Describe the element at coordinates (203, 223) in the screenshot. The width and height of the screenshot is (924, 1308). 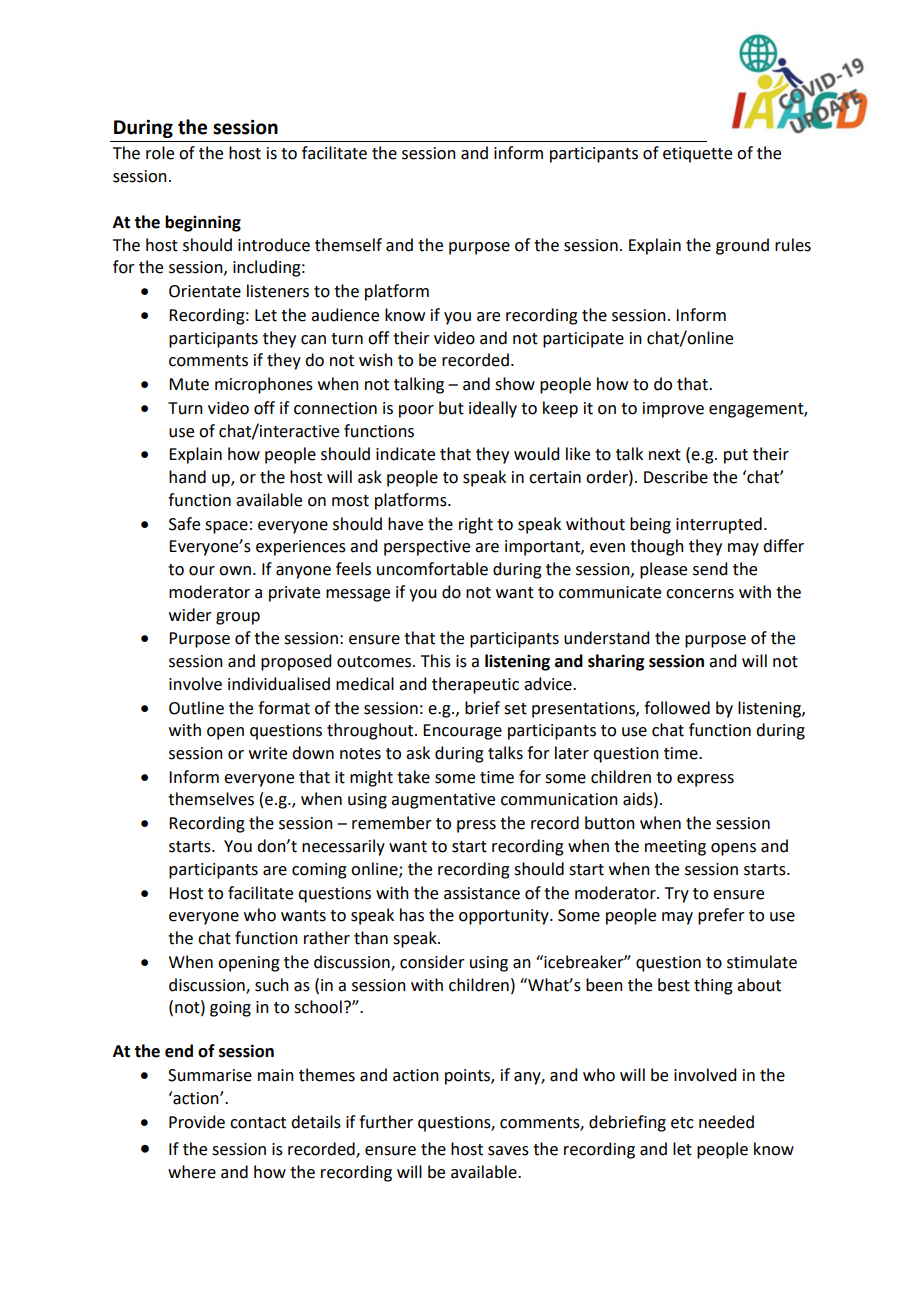
I see `beginning` at that location.
